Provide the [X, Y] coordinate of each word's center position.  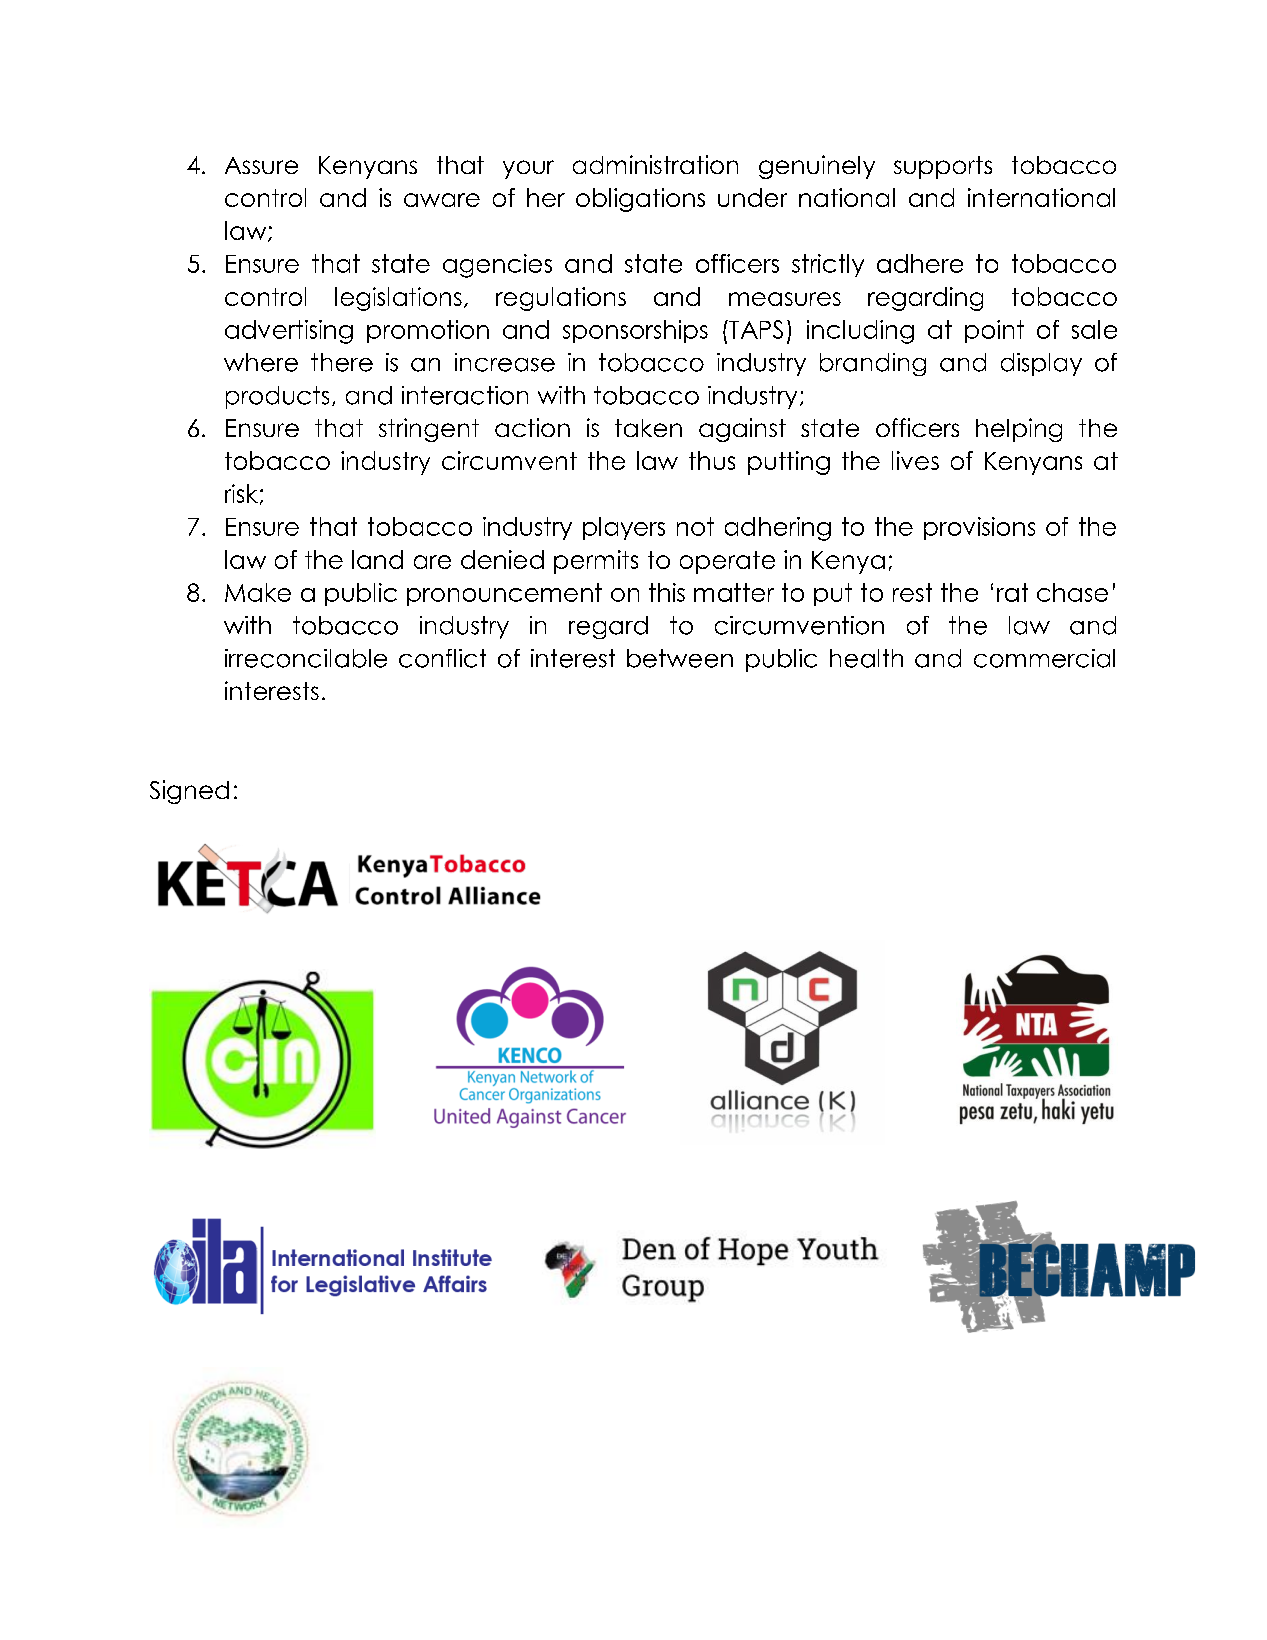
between [680, 658]
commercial [1044, 658]
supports [943, 167]
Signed [189, 792]
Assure [261, 165]
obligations [640, 200]
